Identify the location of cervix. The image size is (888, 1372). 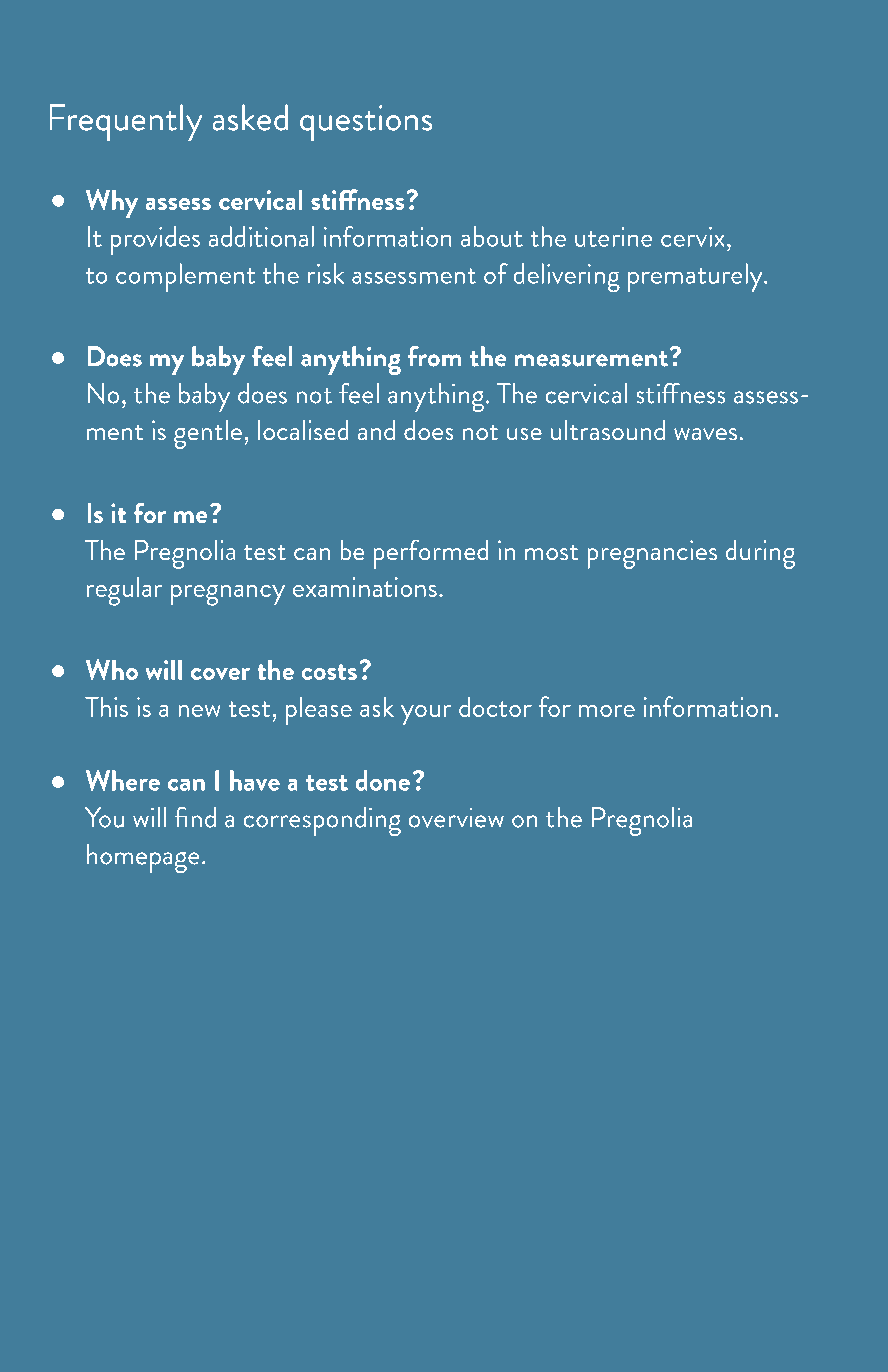
(692, 237).
